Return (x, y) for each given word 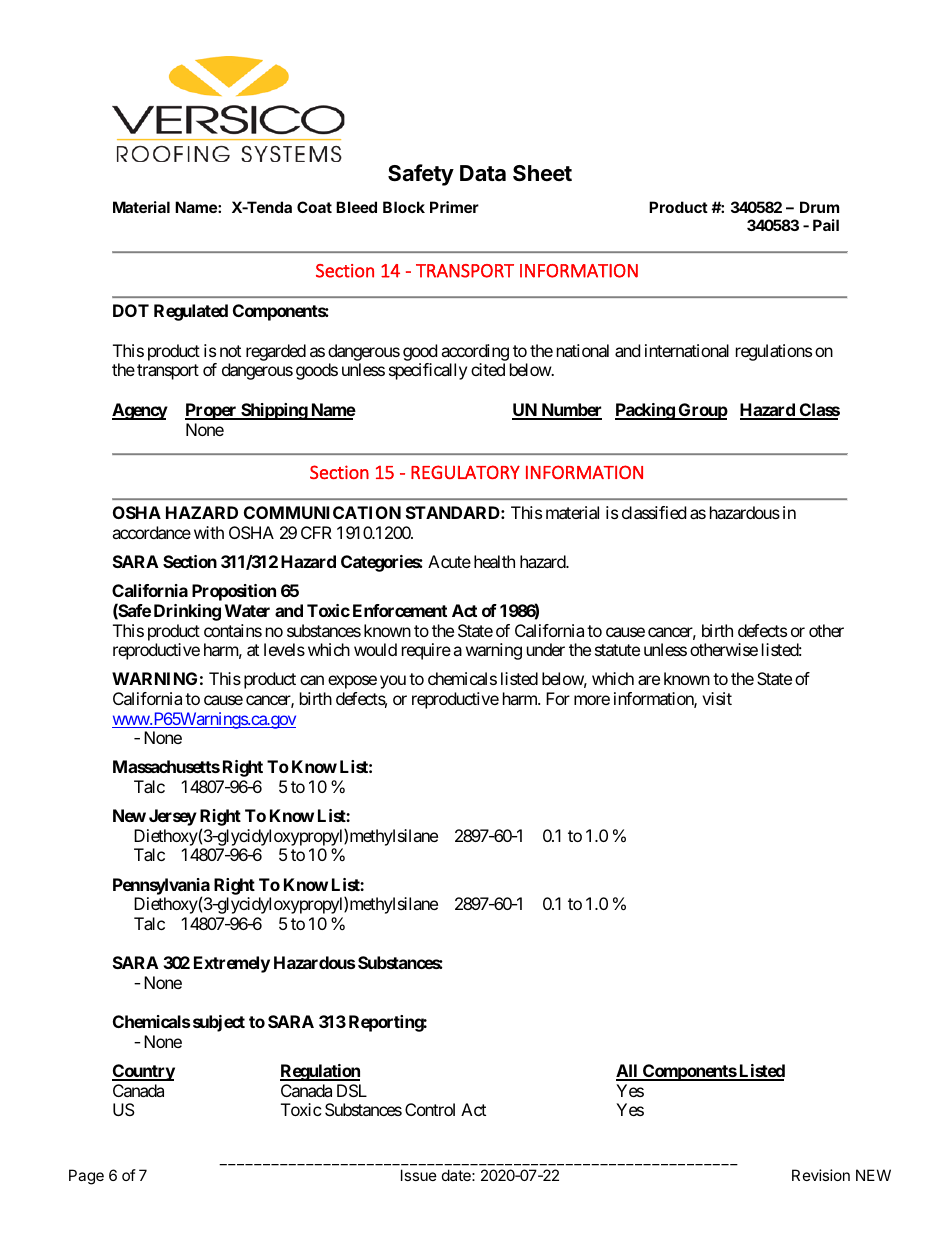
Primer (454, 207)
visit (717, 698)
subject (219, 1023)
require (426, 651)
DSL (352, 1090)
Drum (819, 207)
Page (86, 1177)
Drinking (187, 612)
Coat (314, 207)
